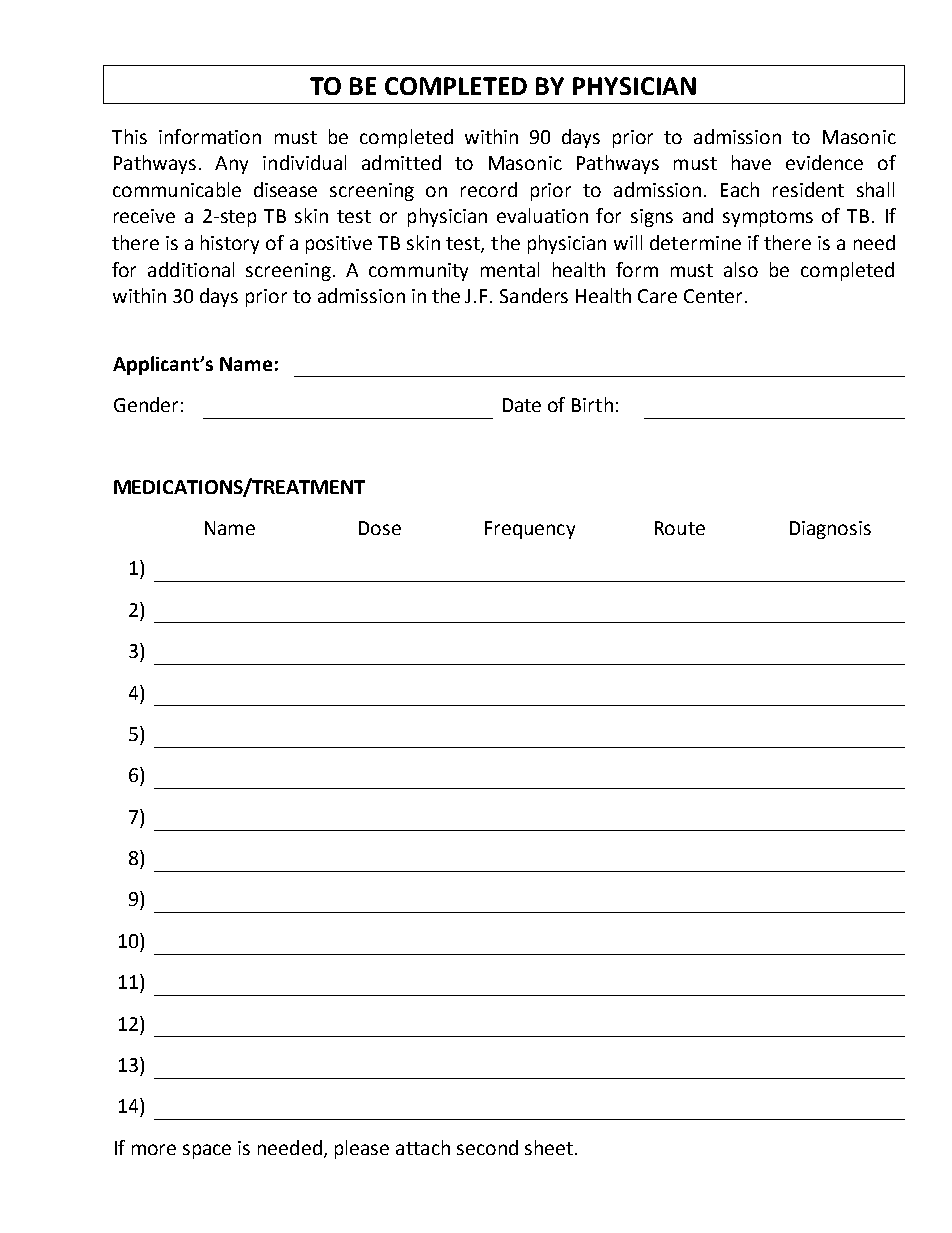 This screenshot has width=952, height=1233. Describe the element at coordinates (487, 1147) in the screenshot. I see `second` at that location.
